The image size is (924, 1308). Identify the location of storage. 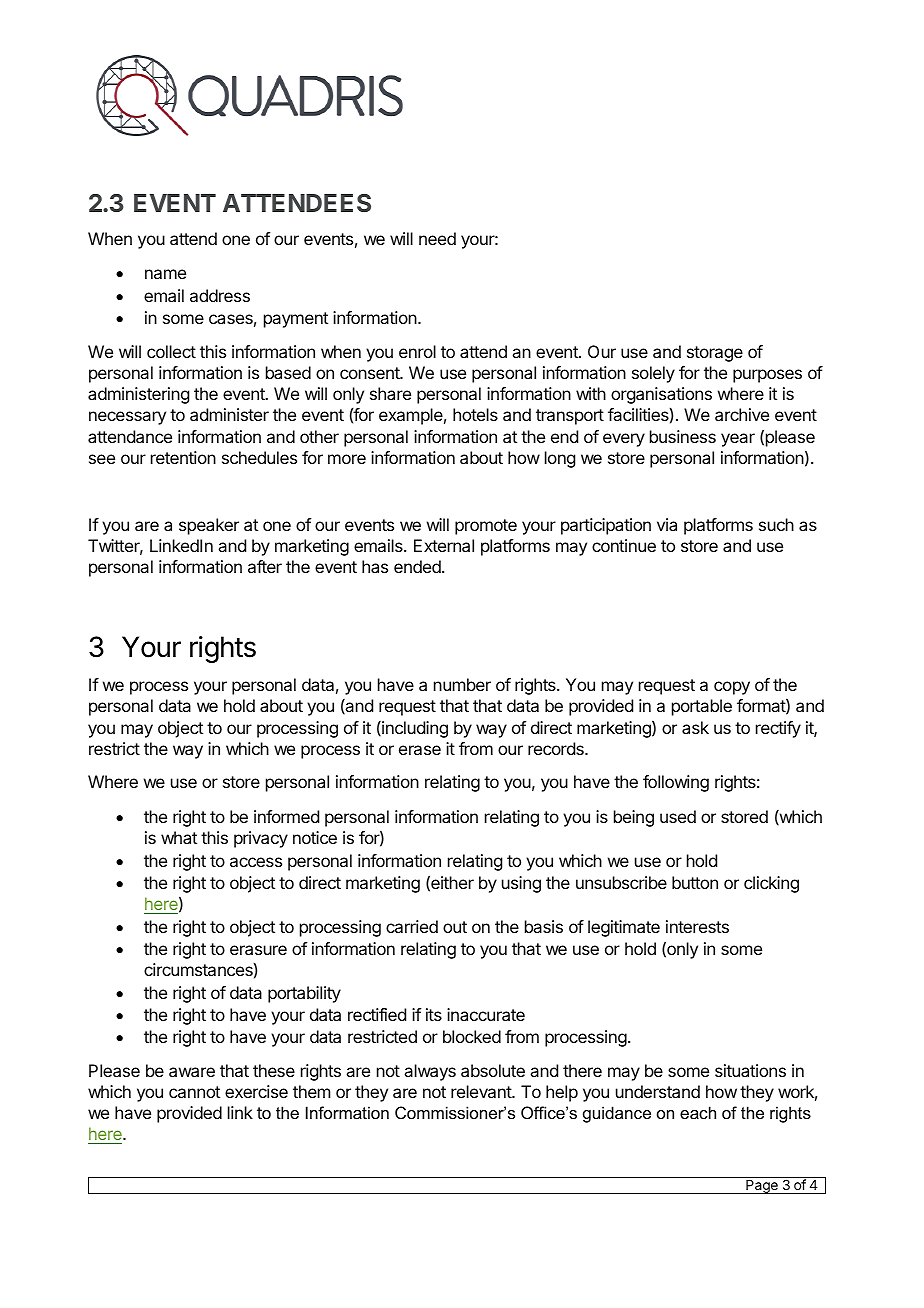
(715, 354).
